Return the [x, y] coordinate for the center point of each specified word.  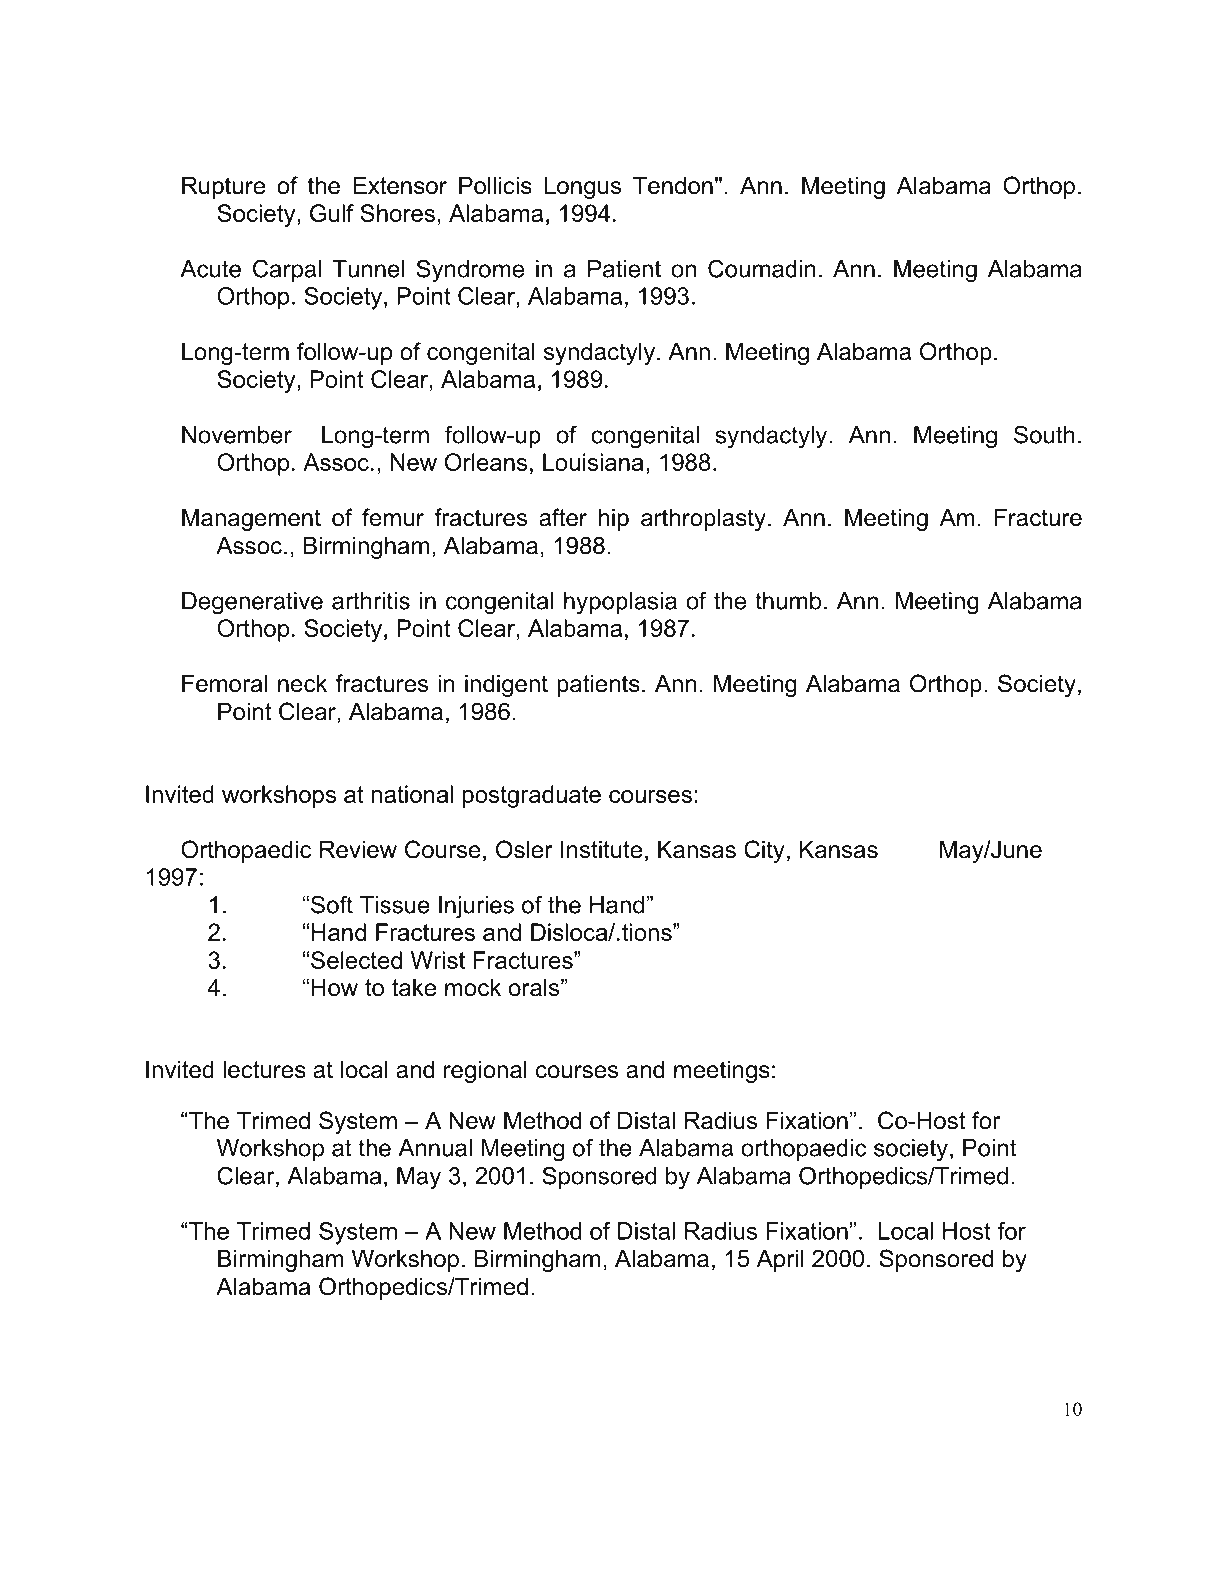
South [1044, 434]
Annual [435, 1148]
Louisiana [593, 462]
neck [302, 683]
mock [473, 987]
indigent [506, 685]
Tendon [673, 185]
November [237, 435]
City [764, 851]
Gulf [332, 213]
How [335, 987]
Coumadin [762, 268]
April [780, 1260]
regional [485, 1071]
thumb [788, 601]
